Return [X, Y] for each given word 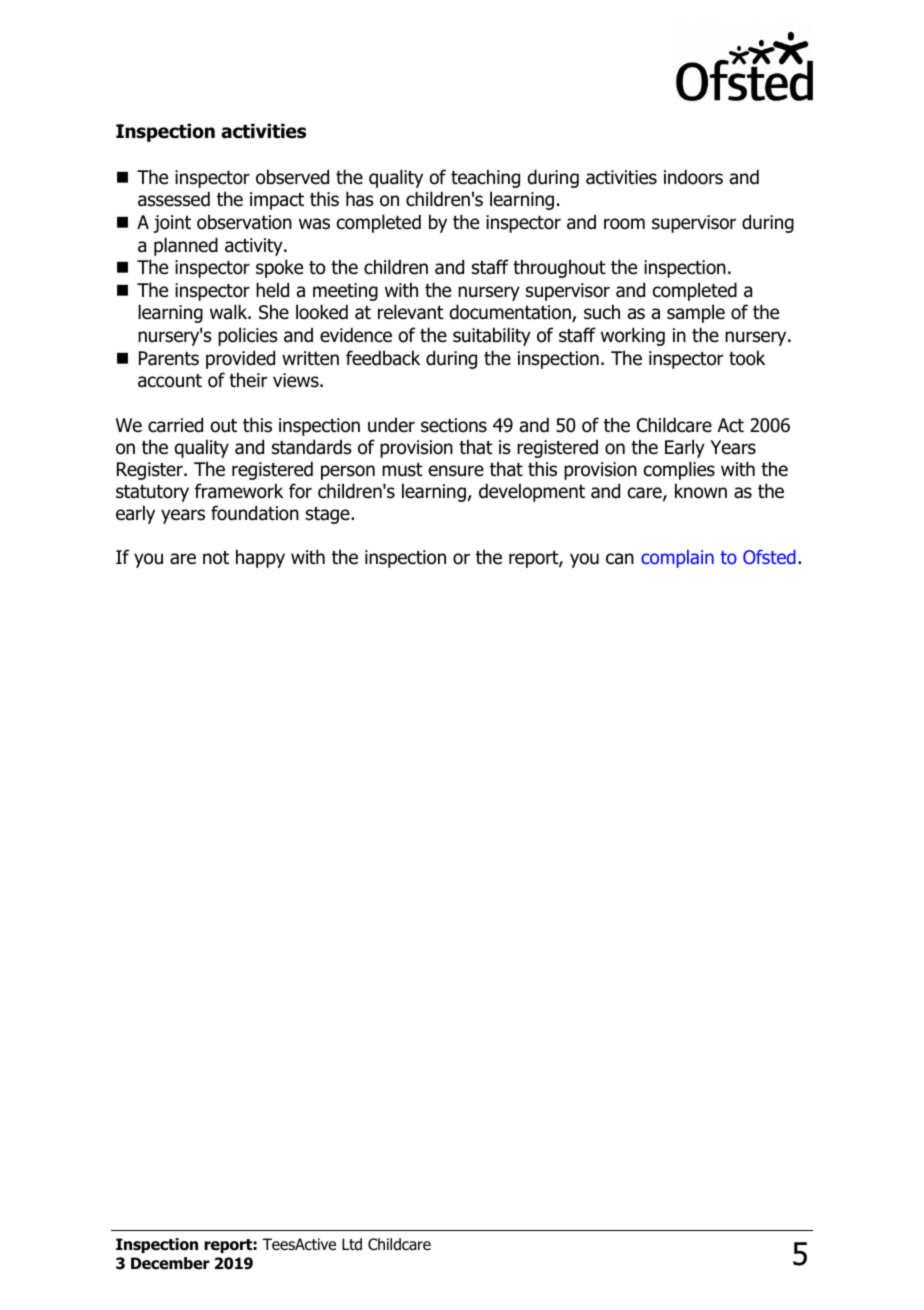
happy [260, 558]
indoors [693, 177]
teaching [485, 178]
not [216, 558]
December [170, 1263]
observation [244, 222]
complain [677, 559]
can [620, 559]
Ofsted [769, 557]
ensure [456, 471]
